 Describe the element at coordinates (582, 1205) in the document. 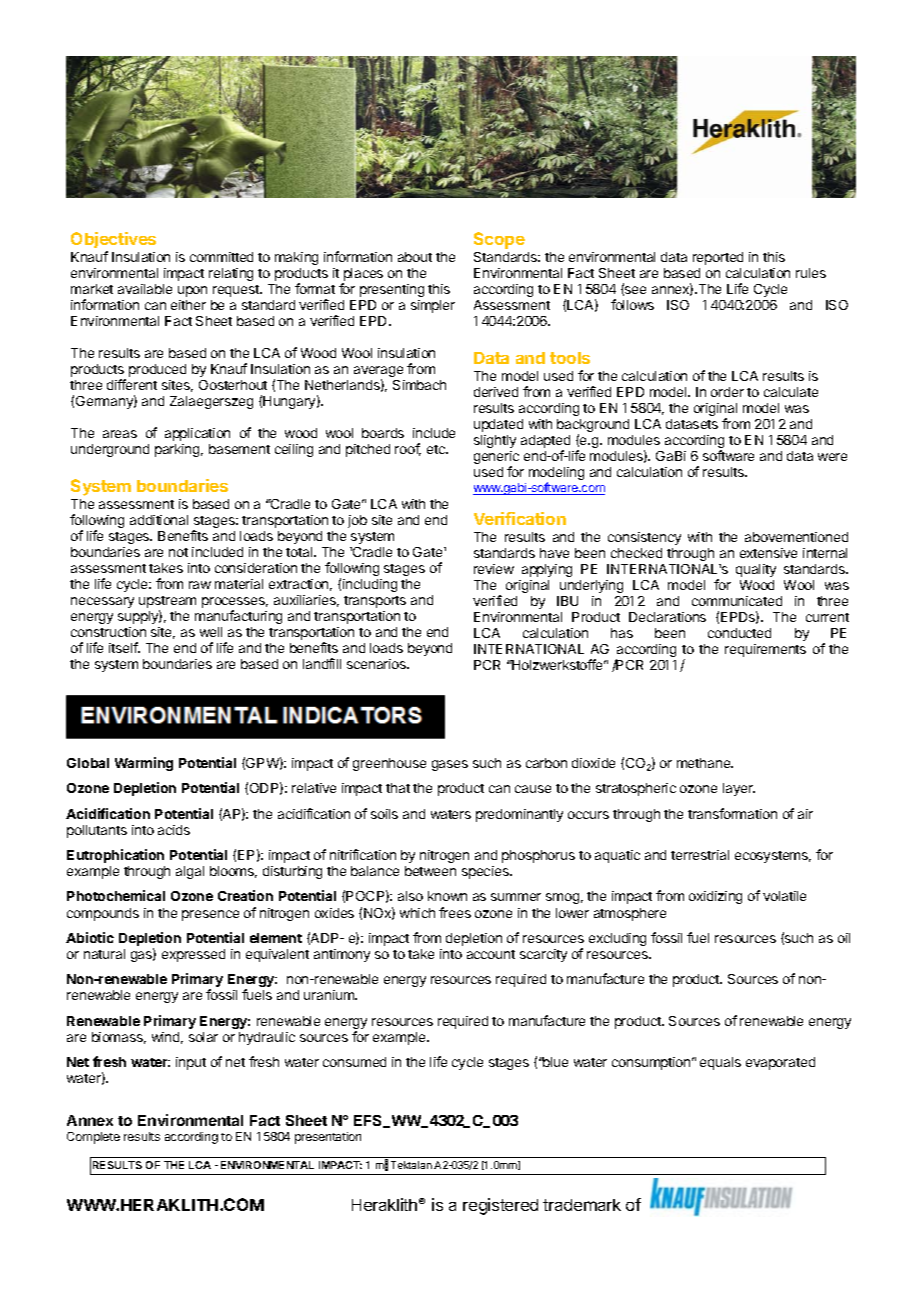

I see `trademark` at that location.
